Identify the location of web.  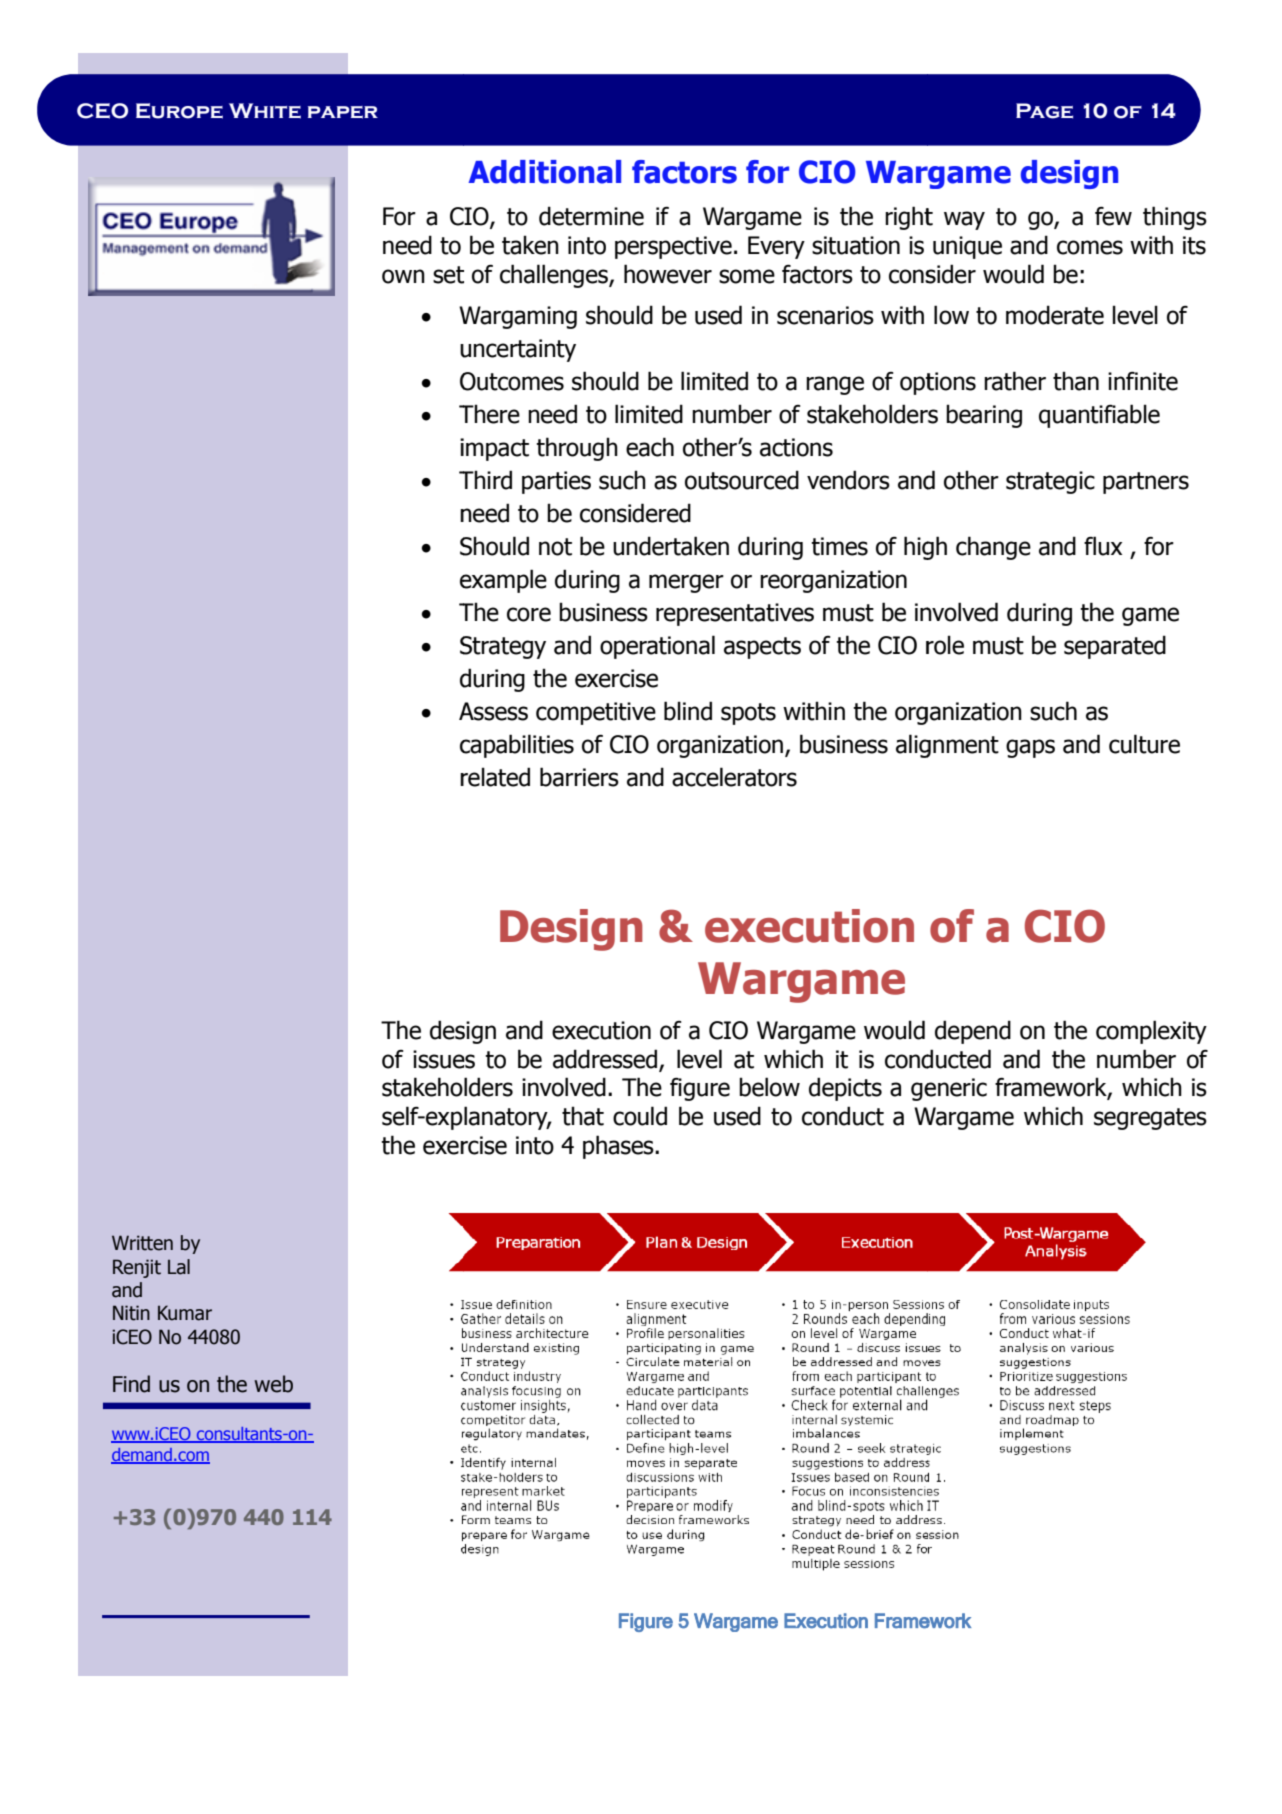
(273, 1384).
